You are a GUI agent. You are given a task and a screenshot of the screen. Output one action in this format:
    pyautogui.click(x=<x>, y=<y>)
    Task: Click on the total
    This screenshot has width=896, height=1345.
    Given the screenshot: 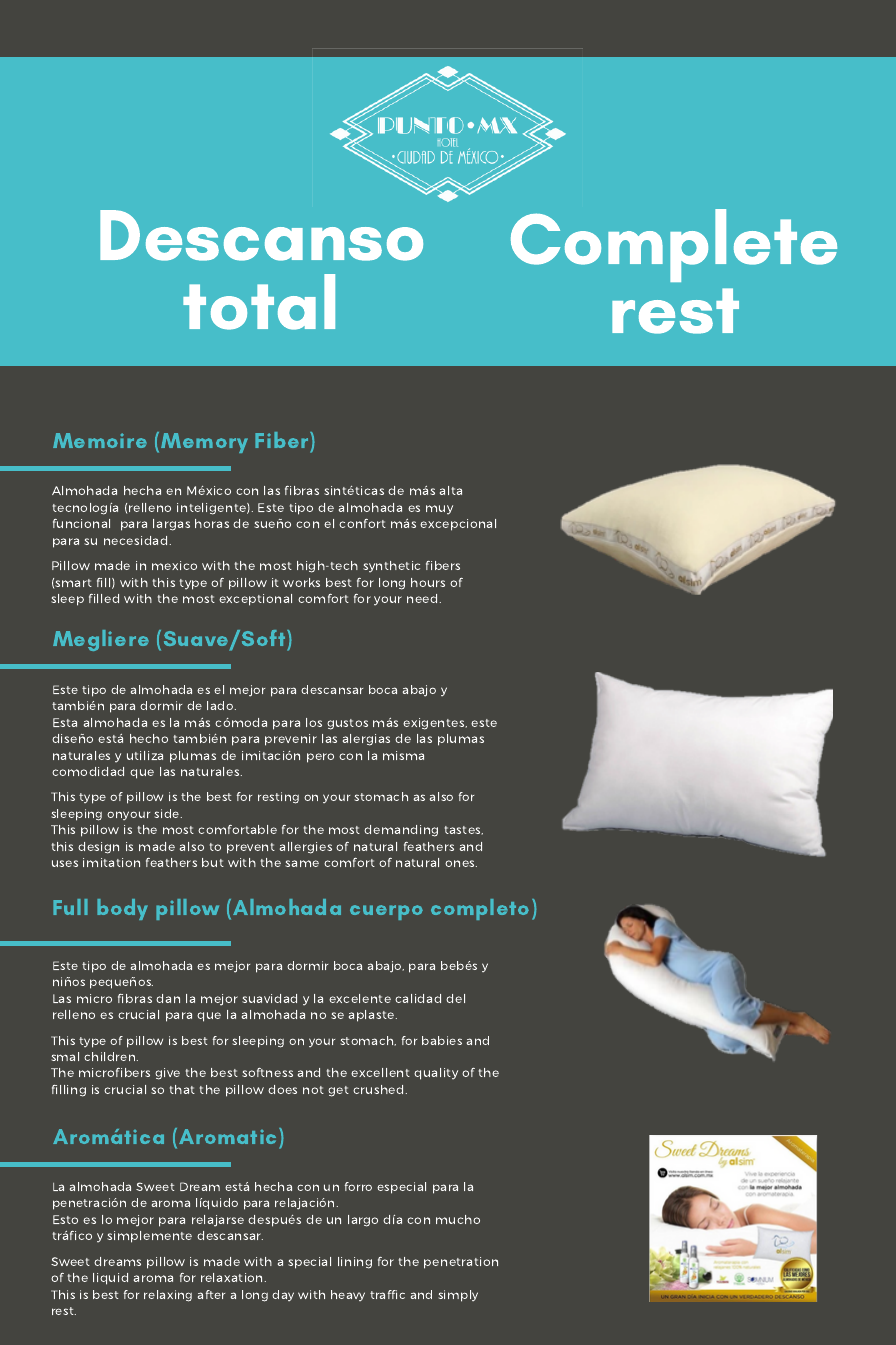 What is the action you would take?
    pyautogui.click(x=259, y=302)
